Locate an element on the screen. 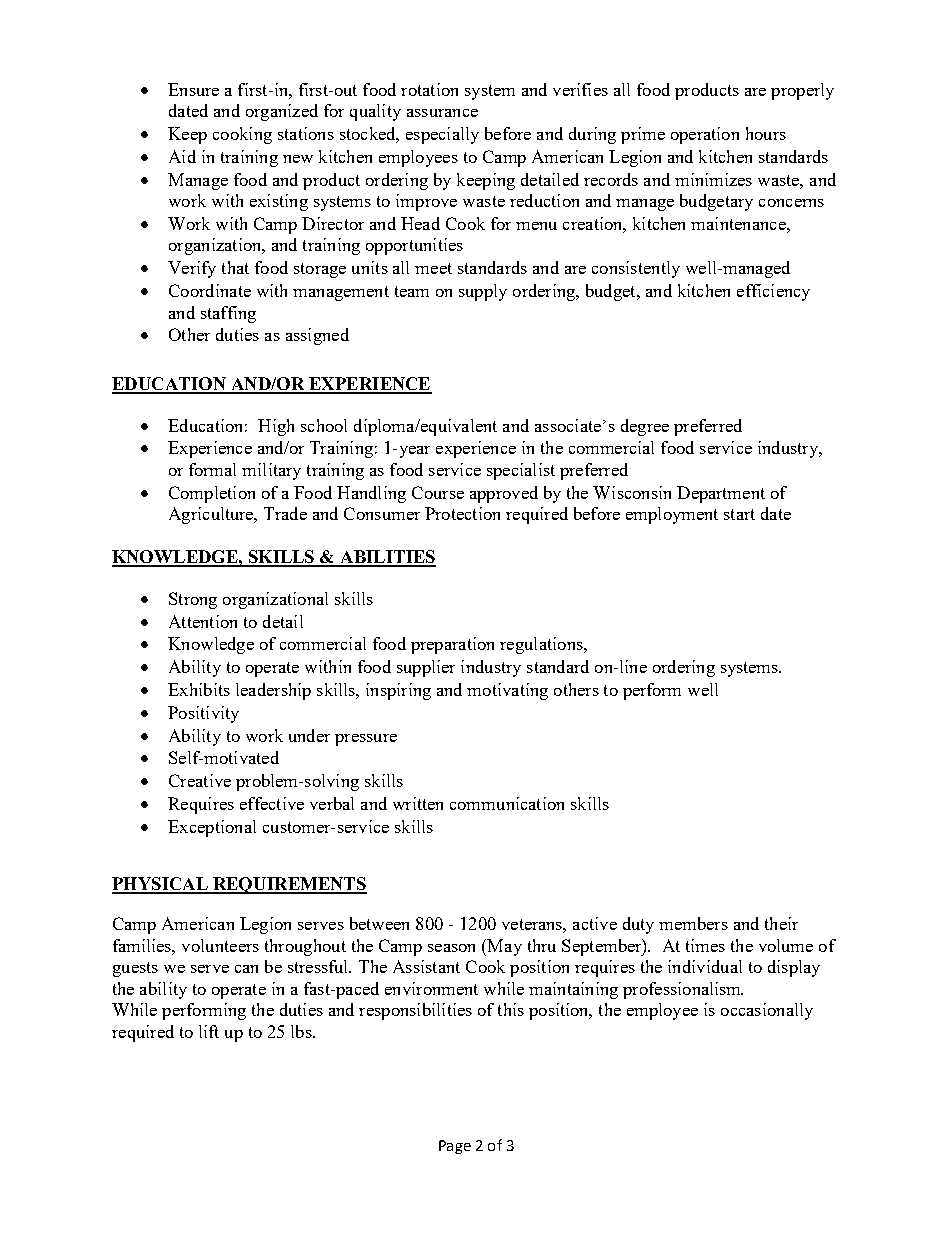  operation is located at coordinates (705, 135).
